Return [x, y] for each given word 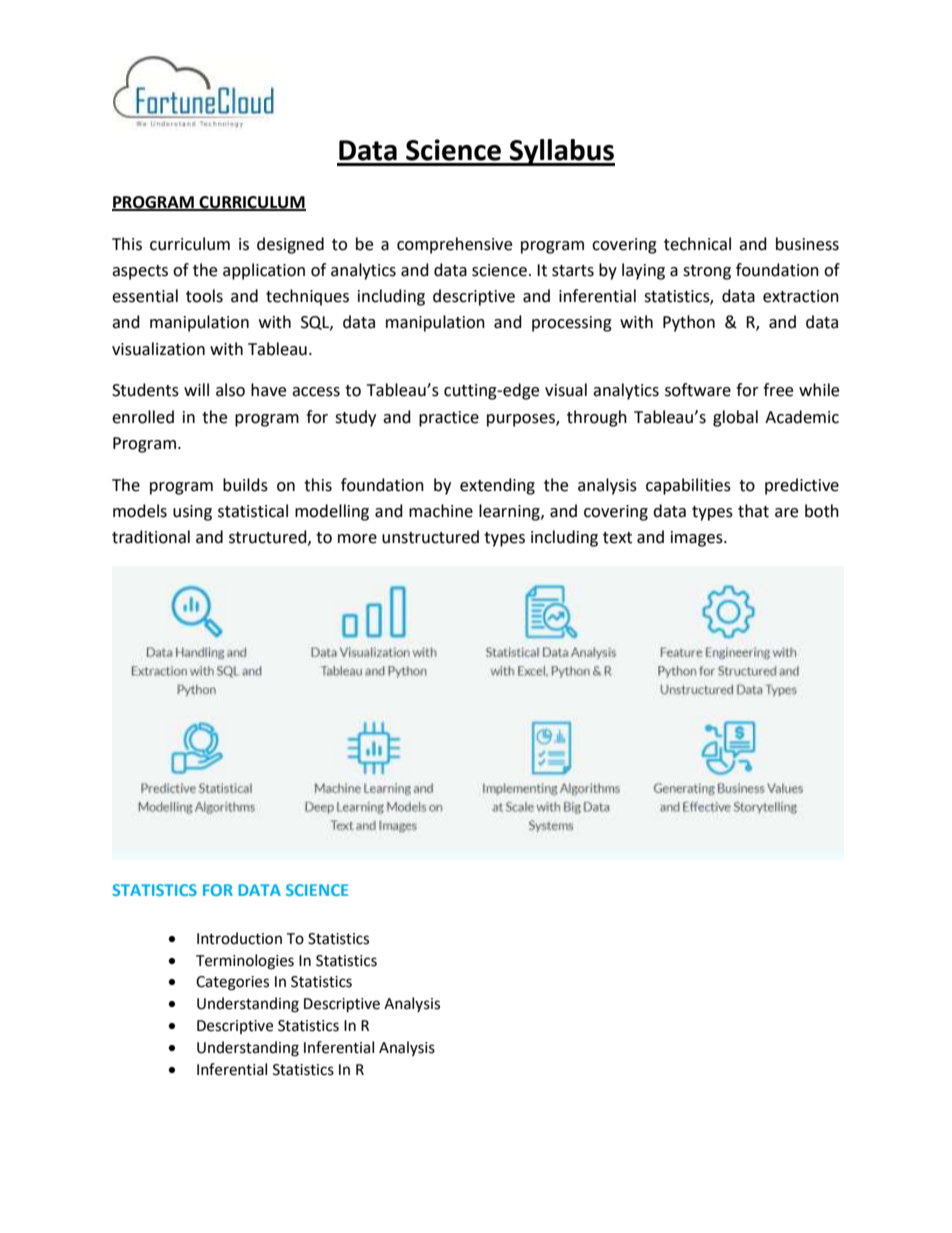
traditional [151, 537]
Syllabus [561, 152]
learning [510, 512]
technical [697, 244]
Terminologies [245, 962]
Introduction [239, 938]
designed [290, 245]
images [698, 539]
